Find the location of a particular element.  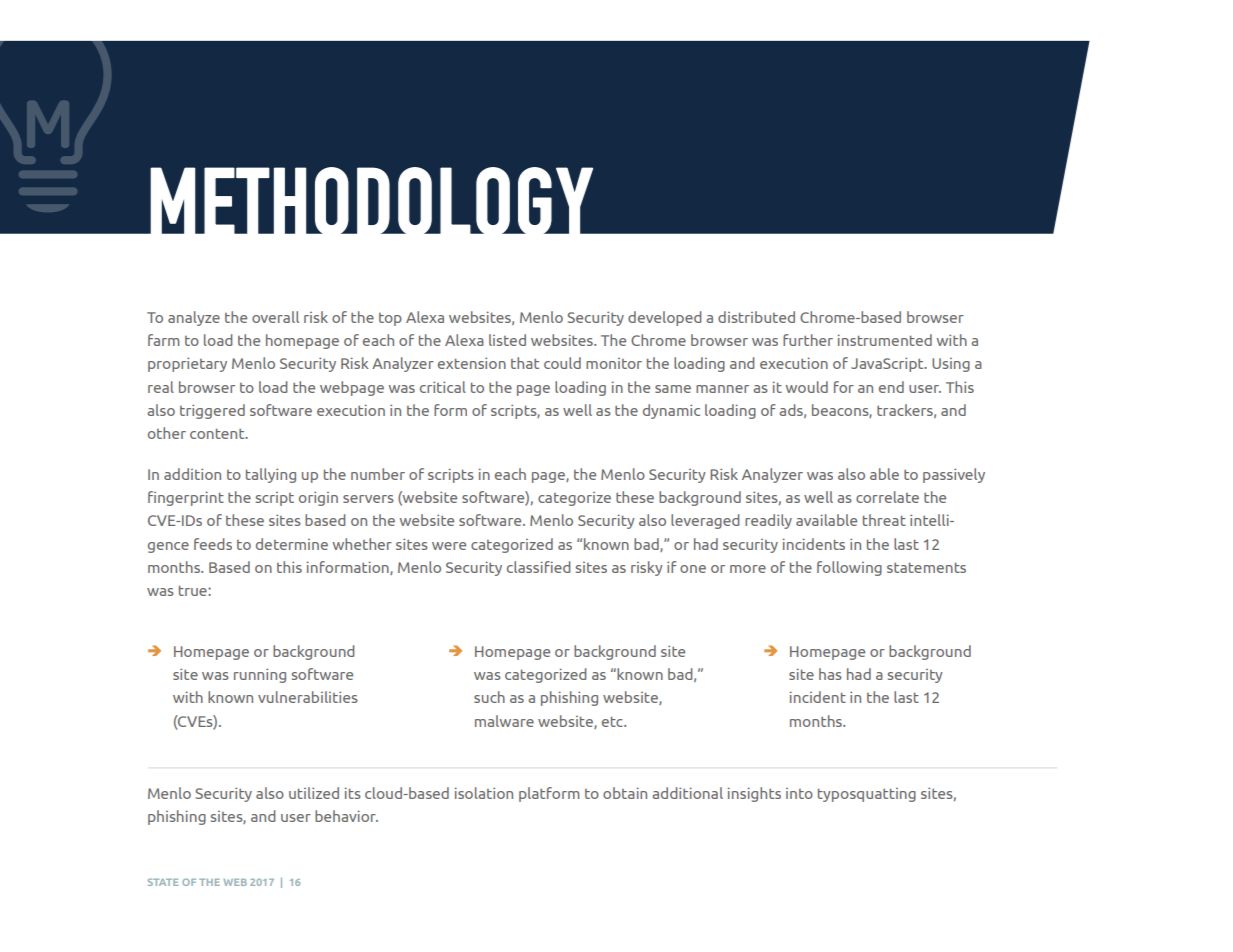

typosquatting is located at coordinates (867, 795).
